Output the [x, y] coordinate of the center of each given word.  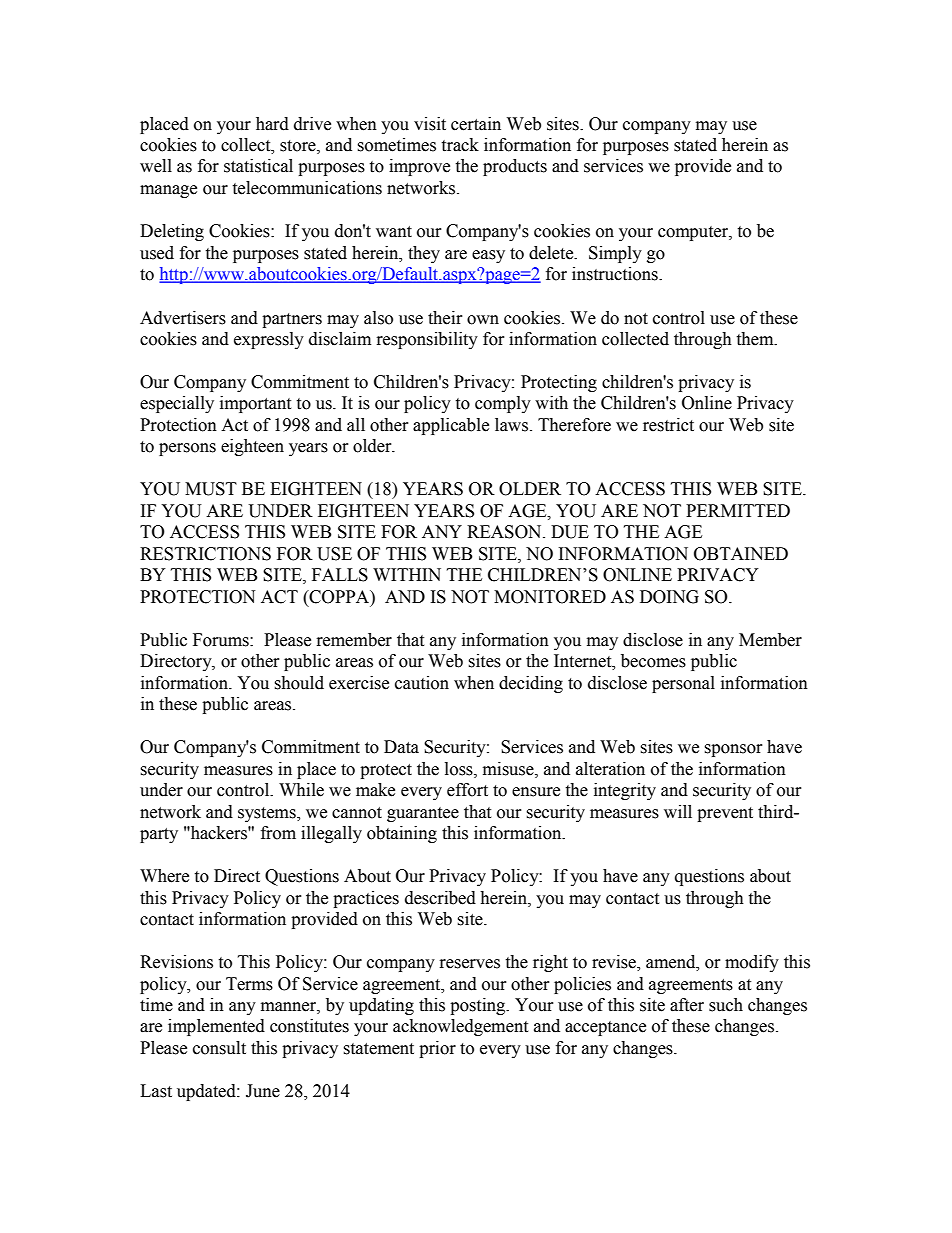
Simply [615, 254]
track [460, 145]
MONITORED [550, 597]
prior [437, 1049]
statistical [258, 166]
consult [219, 1048]
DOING [669, 597]
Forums [222, 640]
